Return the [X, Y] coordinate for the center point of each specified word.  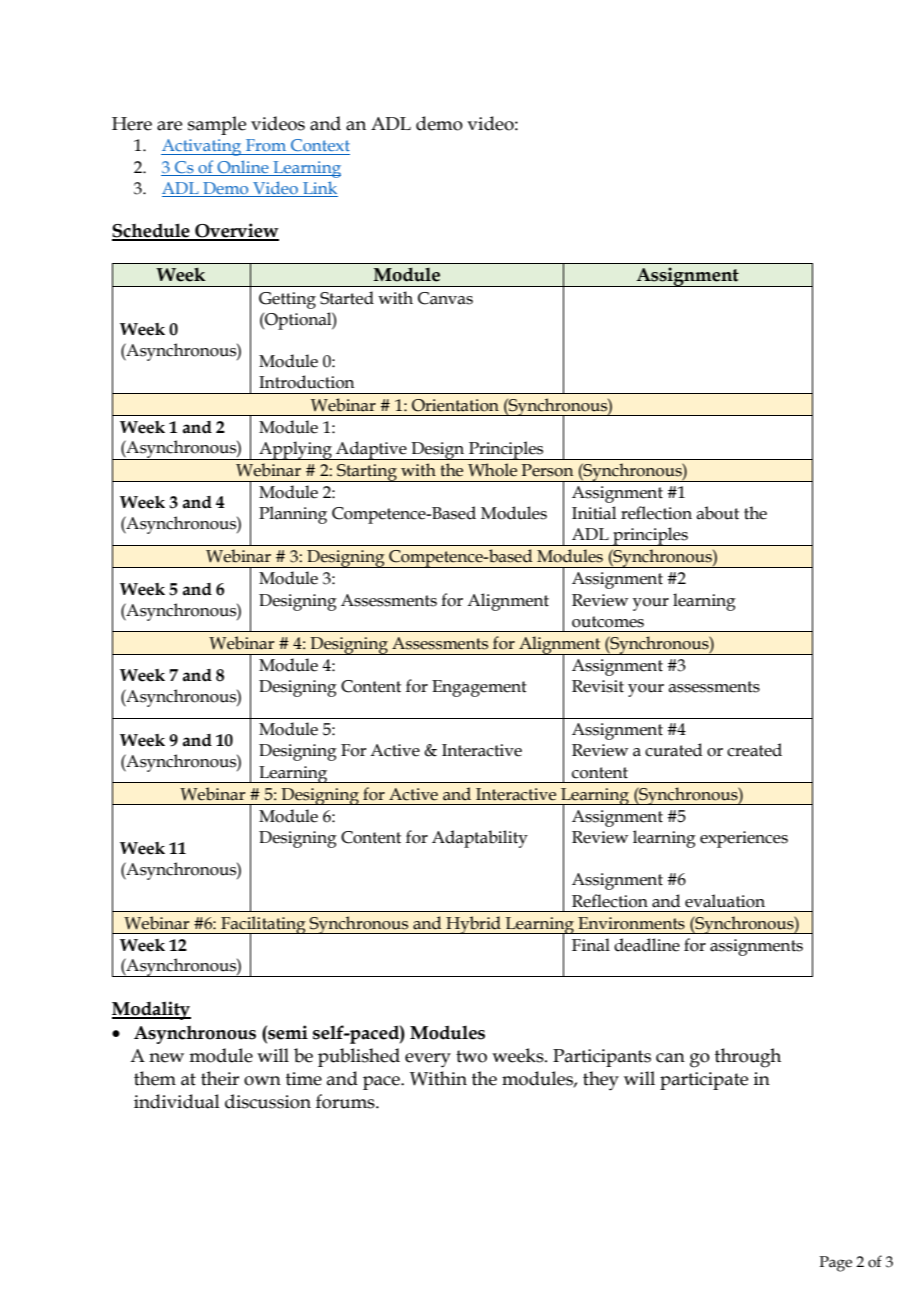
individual [177, 1101]
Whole [492, 470]
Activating [202, 147]
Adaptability [480, 839]
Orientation [455, 405]
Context [320, 145]
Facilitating [263, 926]
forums [346, 1101]
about [717, 513]
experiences [744, 839]
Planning [293, 515]
